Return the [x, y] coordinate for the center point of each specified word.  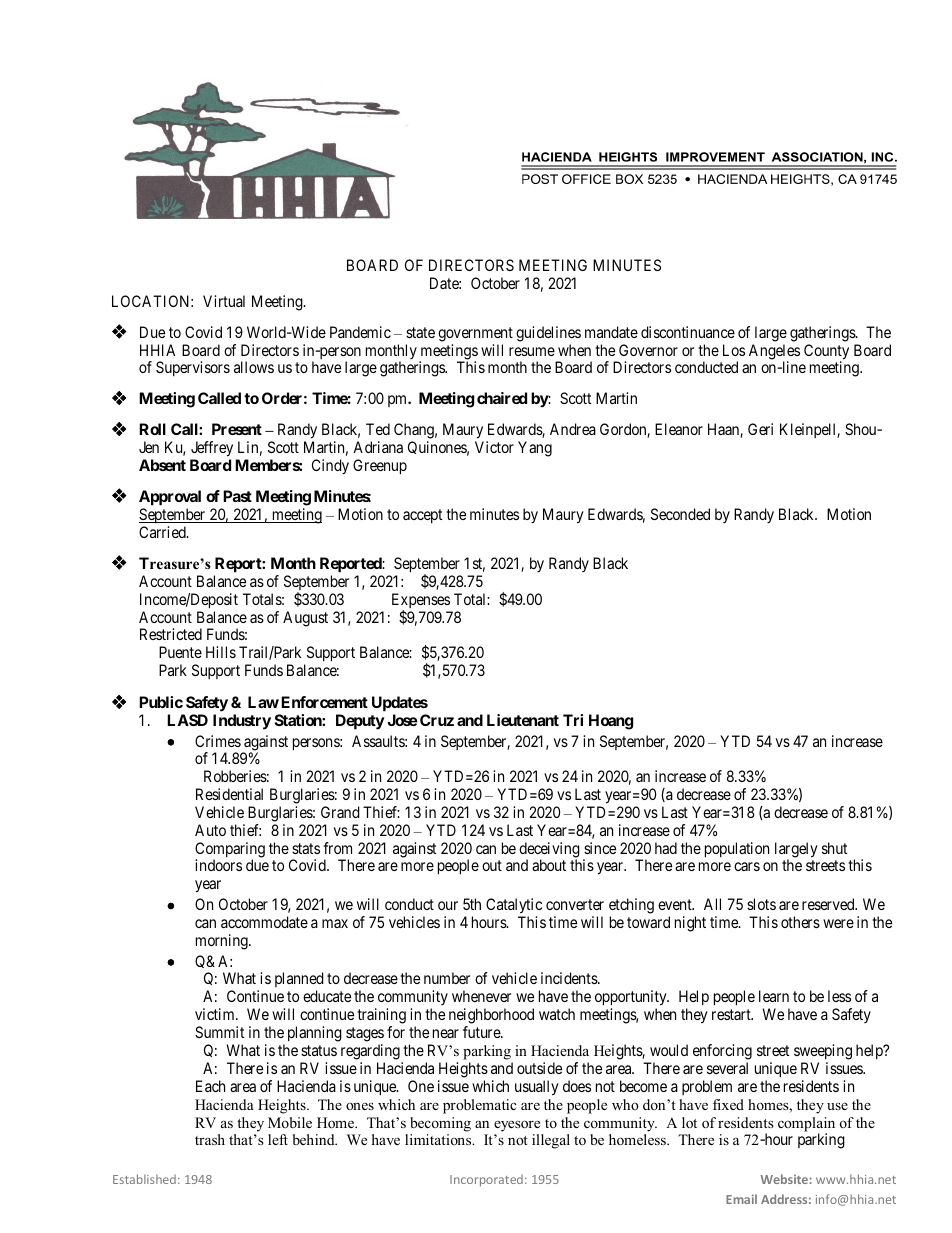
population [737, 850]
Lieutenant [523, 720]
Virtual [224, 301]
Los [734, 350]
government [475, 334]
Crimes [218, 741]
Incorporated [486, 1180]
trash [210, 1139]
